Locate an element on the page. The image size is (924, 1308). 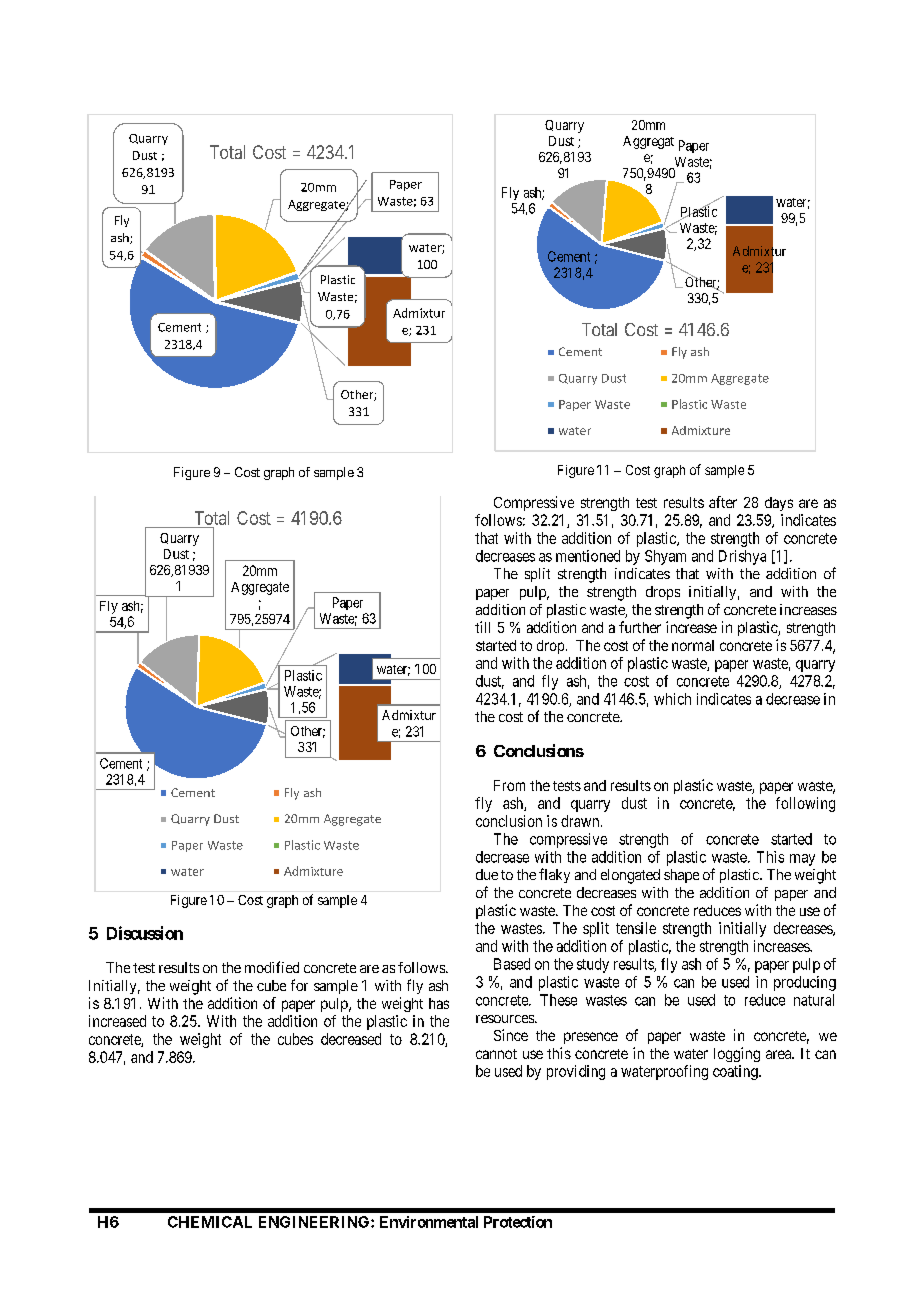
shape is located at coordinates (681, 876).
